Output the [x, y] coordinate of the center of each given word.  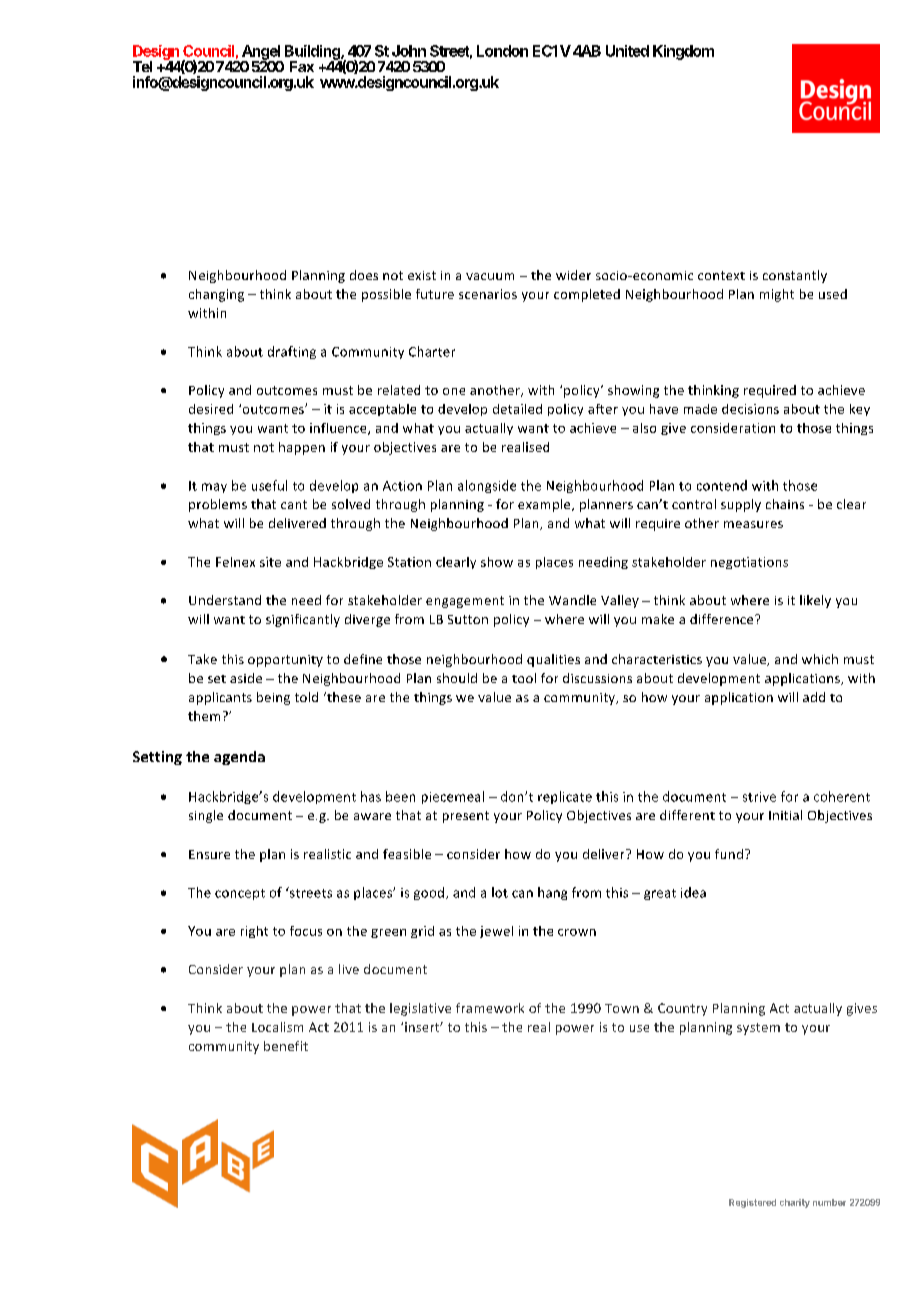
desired [211, 409]
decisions [750, 409]
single [206, 816]
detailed [517, 409]
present [466, 817]
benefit [286, 1046]
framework [490, 1008]
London [502, 51]
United [627, 51]
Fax [302, 66]
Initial [785, 815]
